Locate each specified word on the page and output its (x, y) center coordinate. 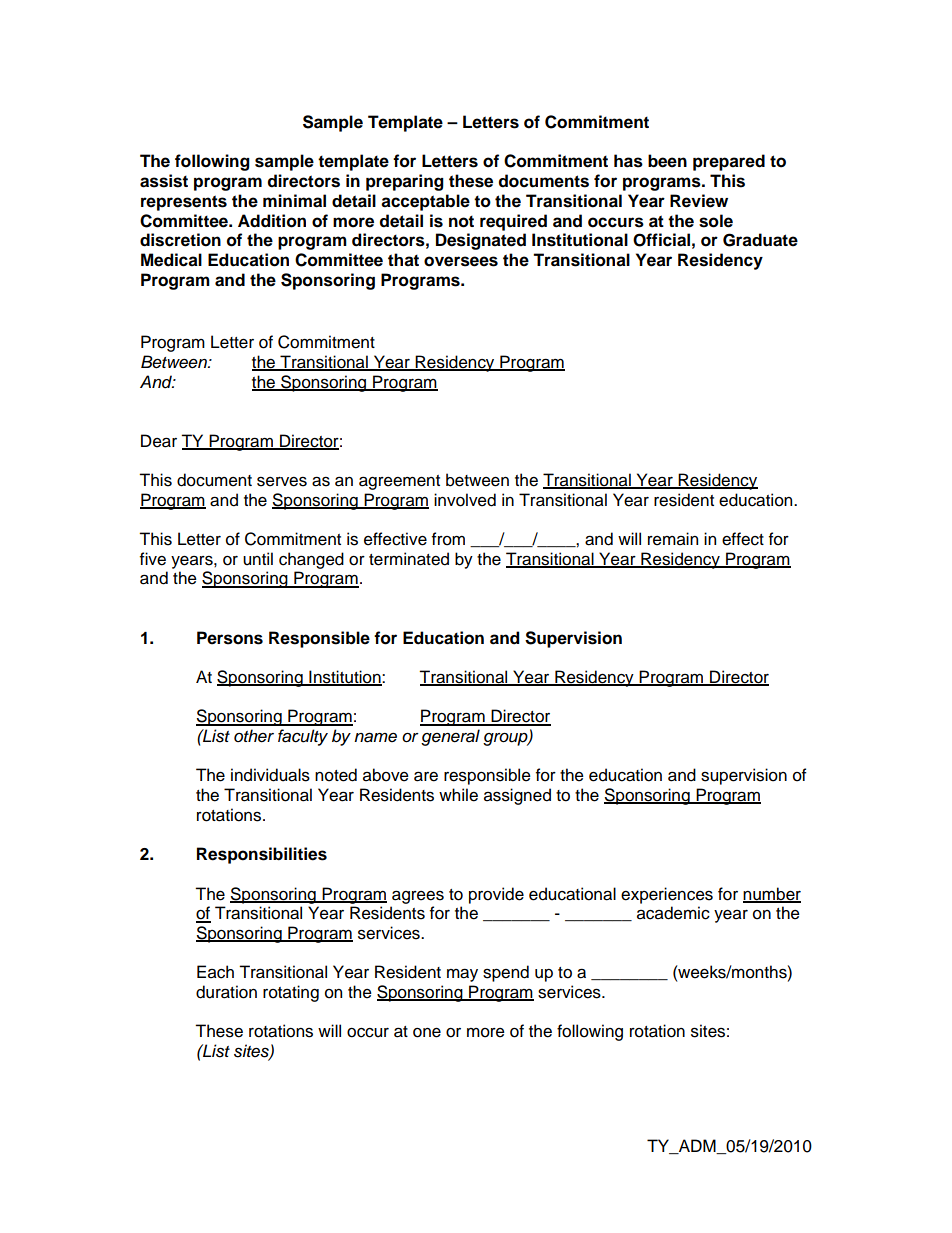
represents (184, 203)
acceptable (425, 202)
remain (673, 539)
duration (226, 992)
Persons (230, 638)
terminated (409, 559)
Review (699, 201)
